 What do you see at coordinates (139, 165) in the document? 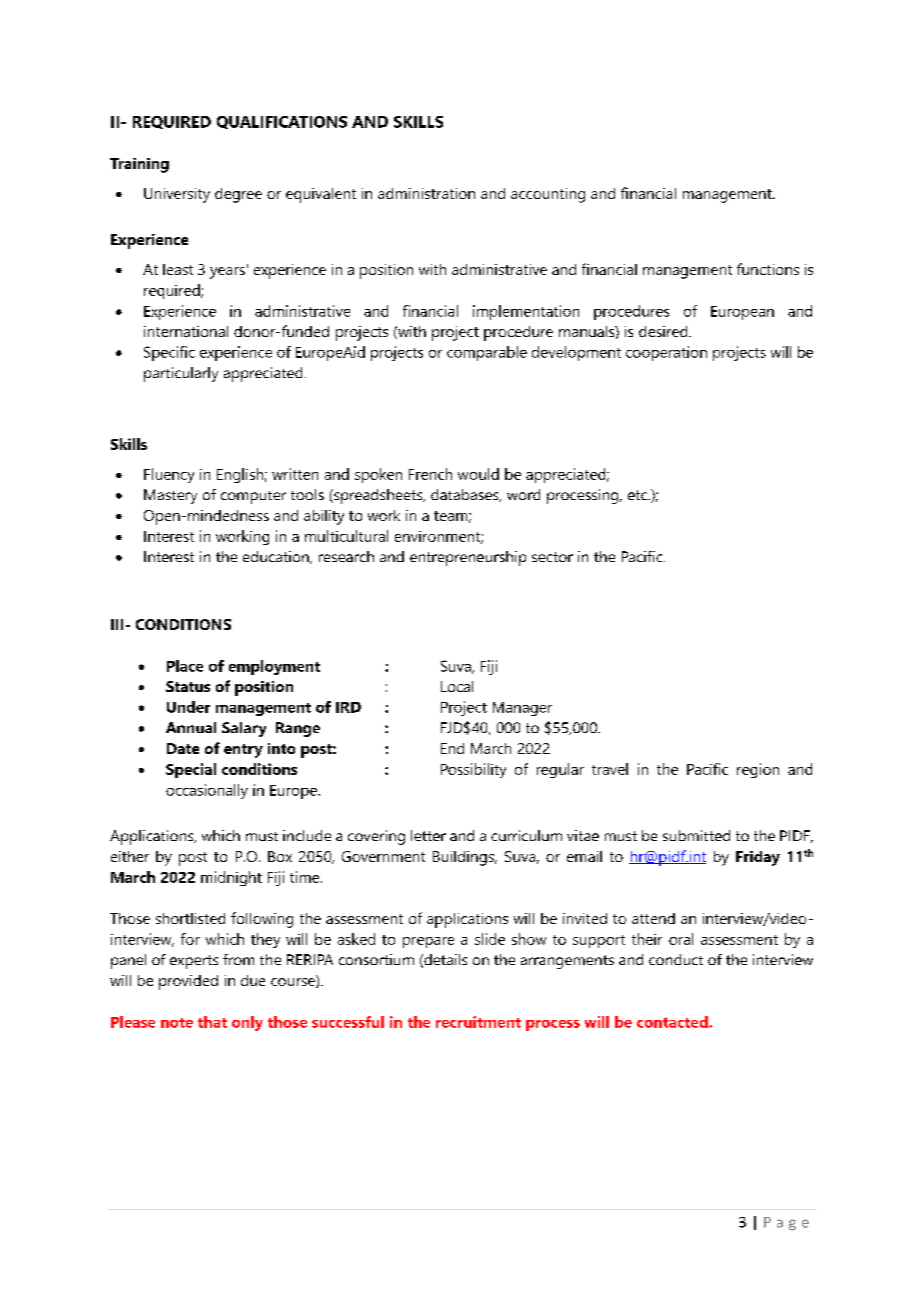
I see `Training` at bounding box center [139, 165].
